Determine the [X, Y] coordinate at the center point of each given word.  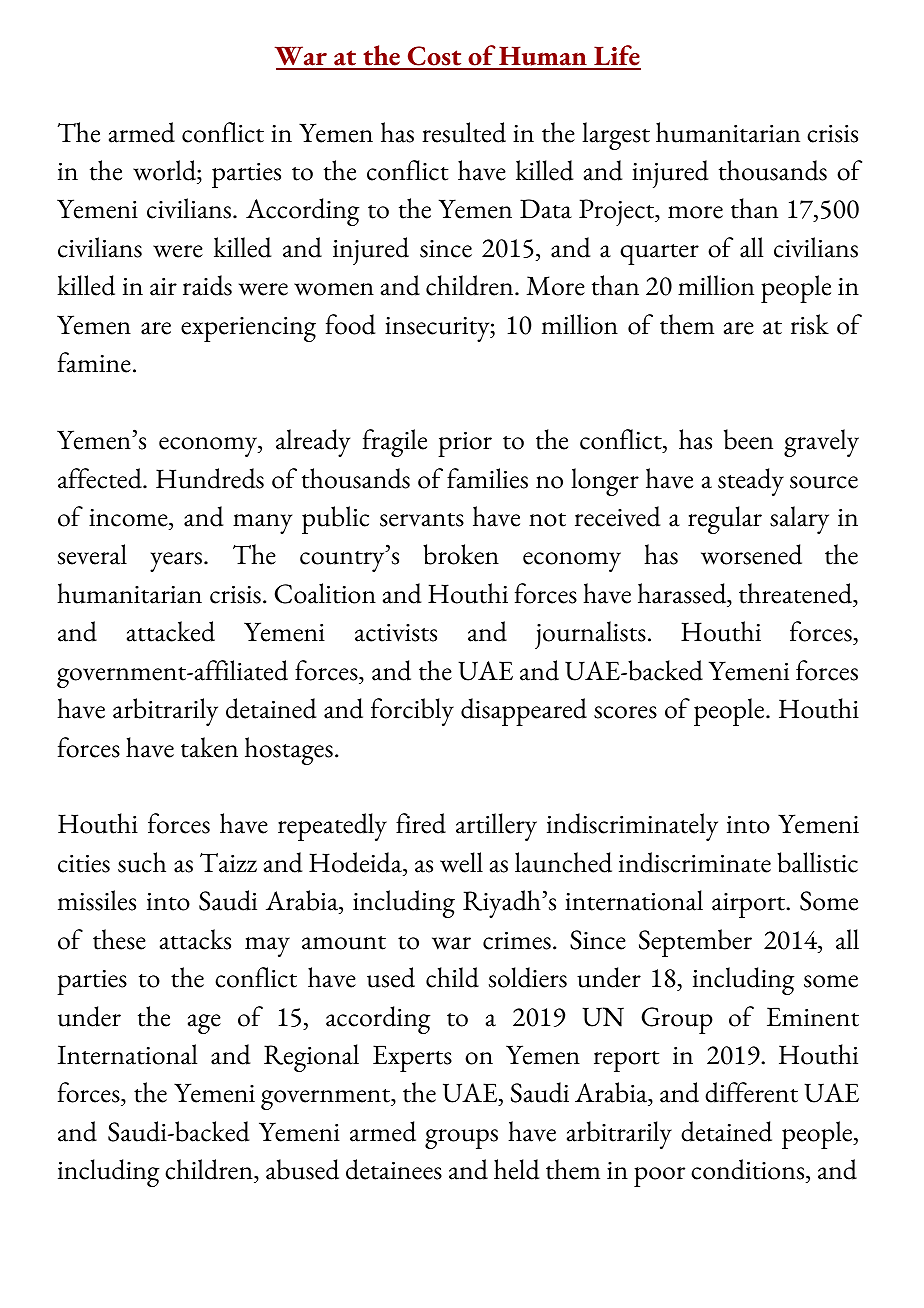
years [176, 562]
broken [461, 554]
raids [207, 285]
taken [209, 747]
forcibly [412, 712]
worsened [751, 554]
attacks [195, 939]
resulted [464, 132]
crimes [517, 940]
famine [94, 362]
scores [625, 712]
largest [616, 136]
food [350, 324]
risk [810, 324]
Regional [311, 1058]
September [695, 943]
